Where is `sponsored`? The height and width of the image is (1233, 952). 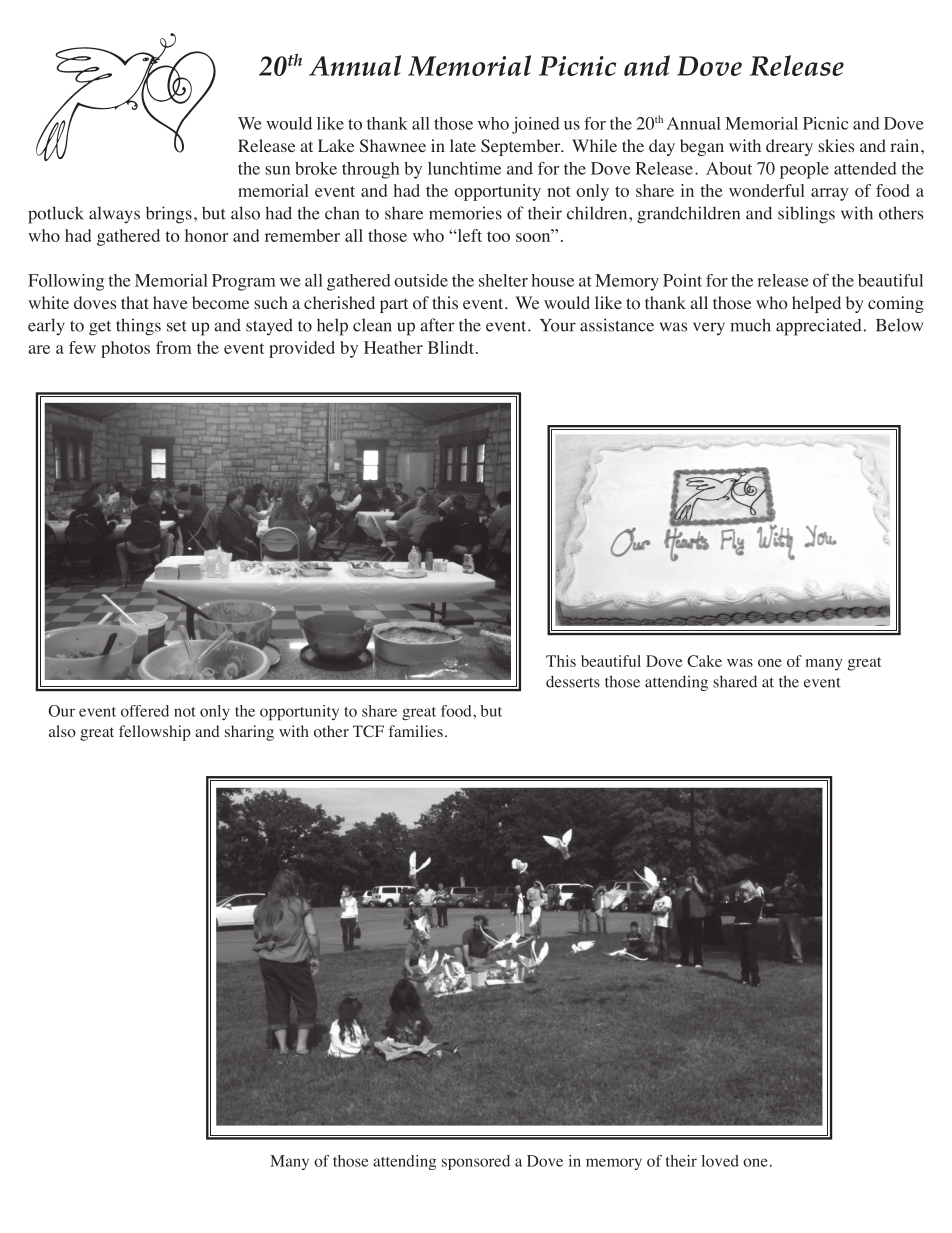
sponsored is located at coordinates (476, 1162).
